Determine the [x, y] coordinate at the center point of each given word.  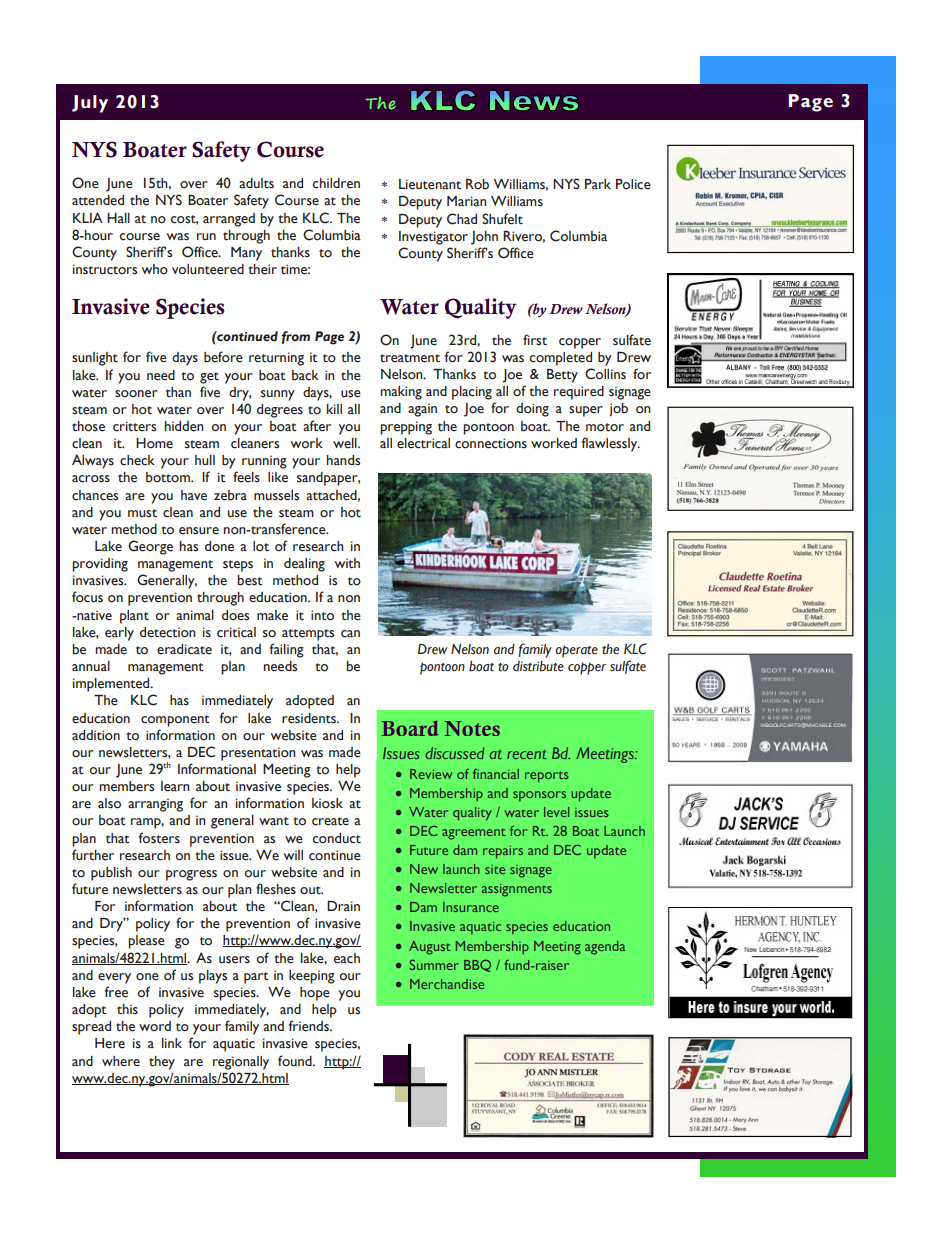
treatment [410, 358]
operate [576, 651]
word [155, 1026]
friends [310, 1026]
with [347, 563]
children [336, 183]
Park [598, 184]
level [556, 812]
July [90, 104]
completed [561, 359]
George [150, 547]
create [330, 821]
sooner [136, 394]
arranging [155, 805]
